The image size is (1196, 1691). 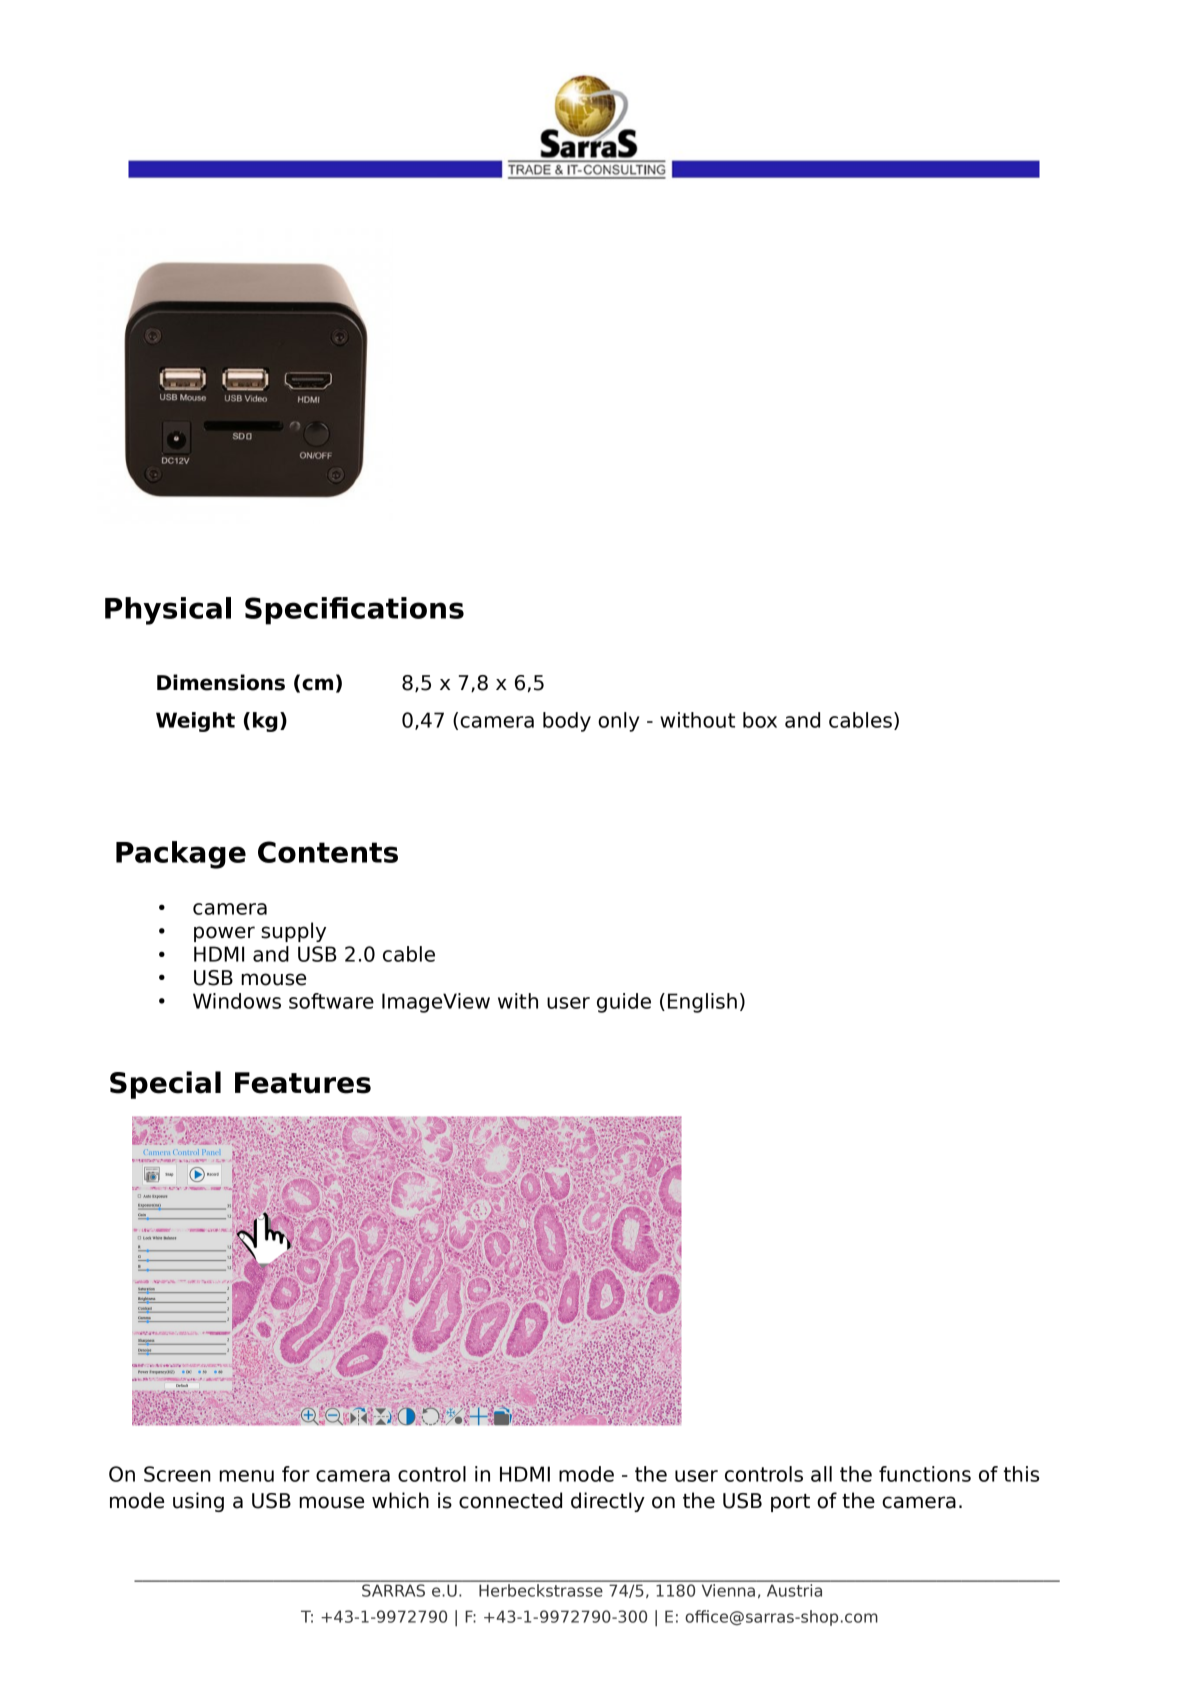 What do you see at coordinates (608, 1502) in the screenshot?
I see `directly` at bounding box center [608, 1502].
